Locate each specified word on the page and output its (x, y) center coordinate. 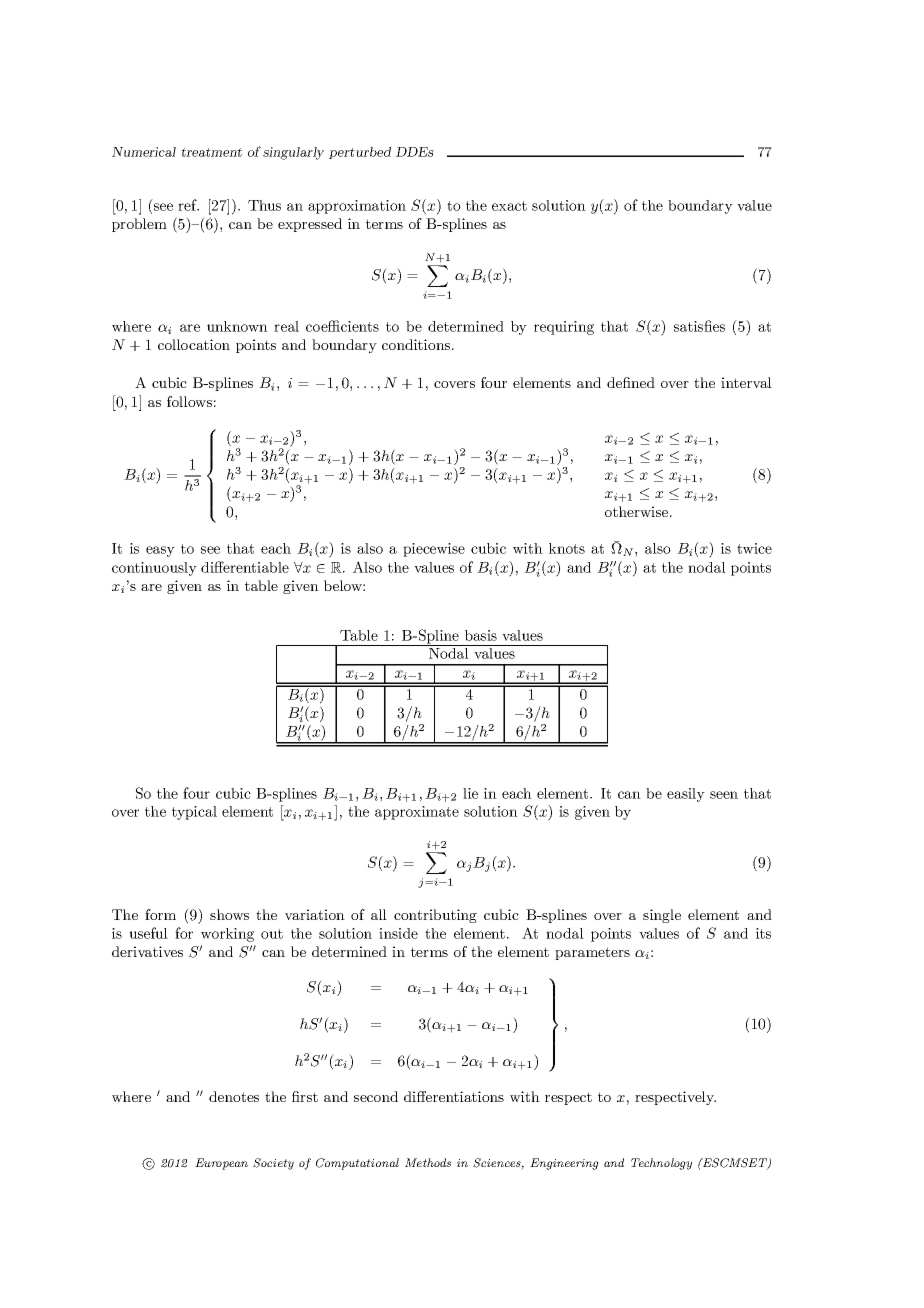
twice (754, 548)
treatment (211, 152)
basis (481, 635)
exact (509, 206)
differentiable (245, 567)
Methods (428, 1162)
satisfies (699, 326)
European (221, 1164)
